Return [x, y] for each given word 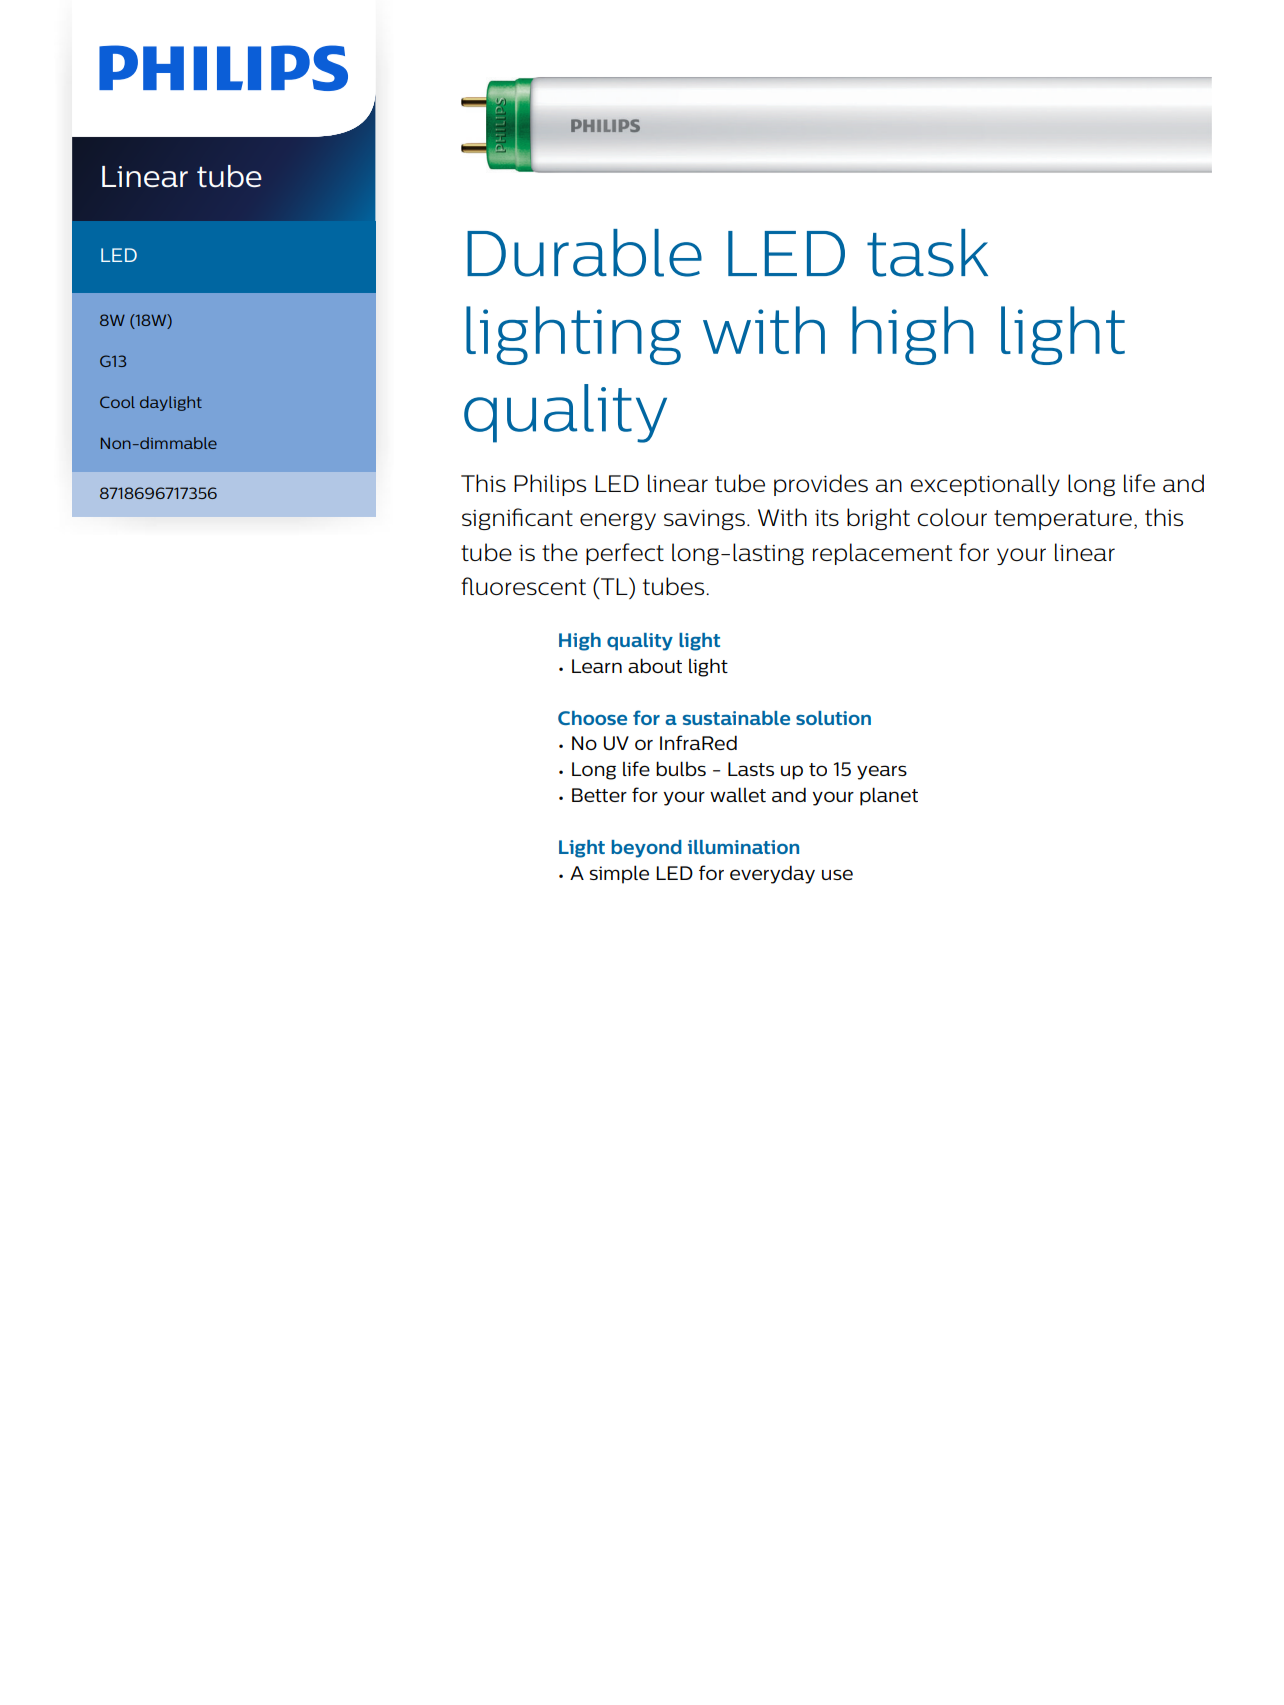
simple [619, 874]
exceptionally [985, 485]
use [837, 874]
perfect [625, 554]
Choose [592, 718]
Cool [117, 402]
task [927, 253]
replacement [882, 554]
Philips [550, 485]
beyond [646, 849]
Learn [597, 666]
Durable [584, 253]
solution [833, 718]
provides [821, 485]
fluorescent [523, 586]
